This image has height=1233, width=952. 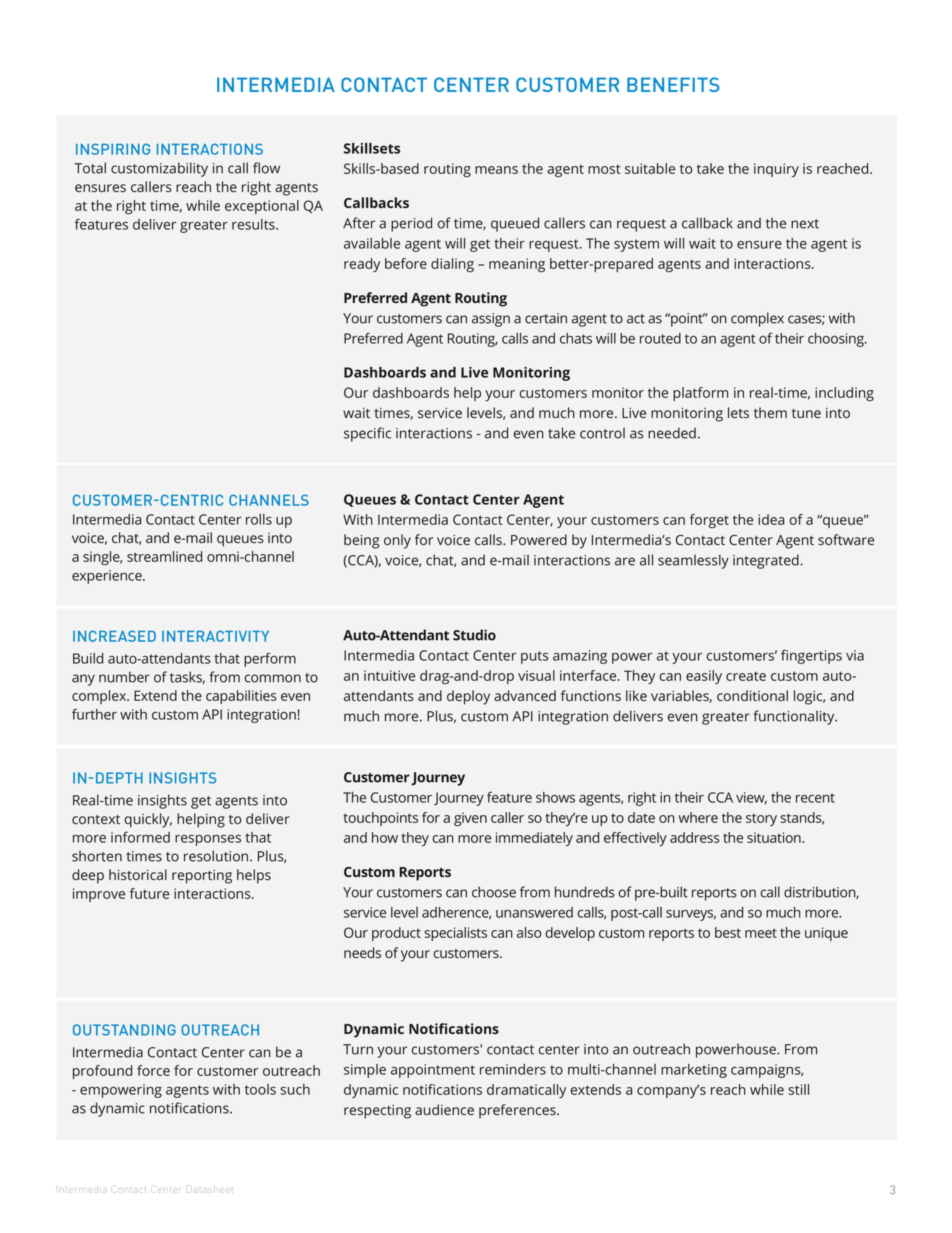 What do you see at coordinates (776, 170) in the image?
I see `inquiry` at bounding box center [776, 170].
